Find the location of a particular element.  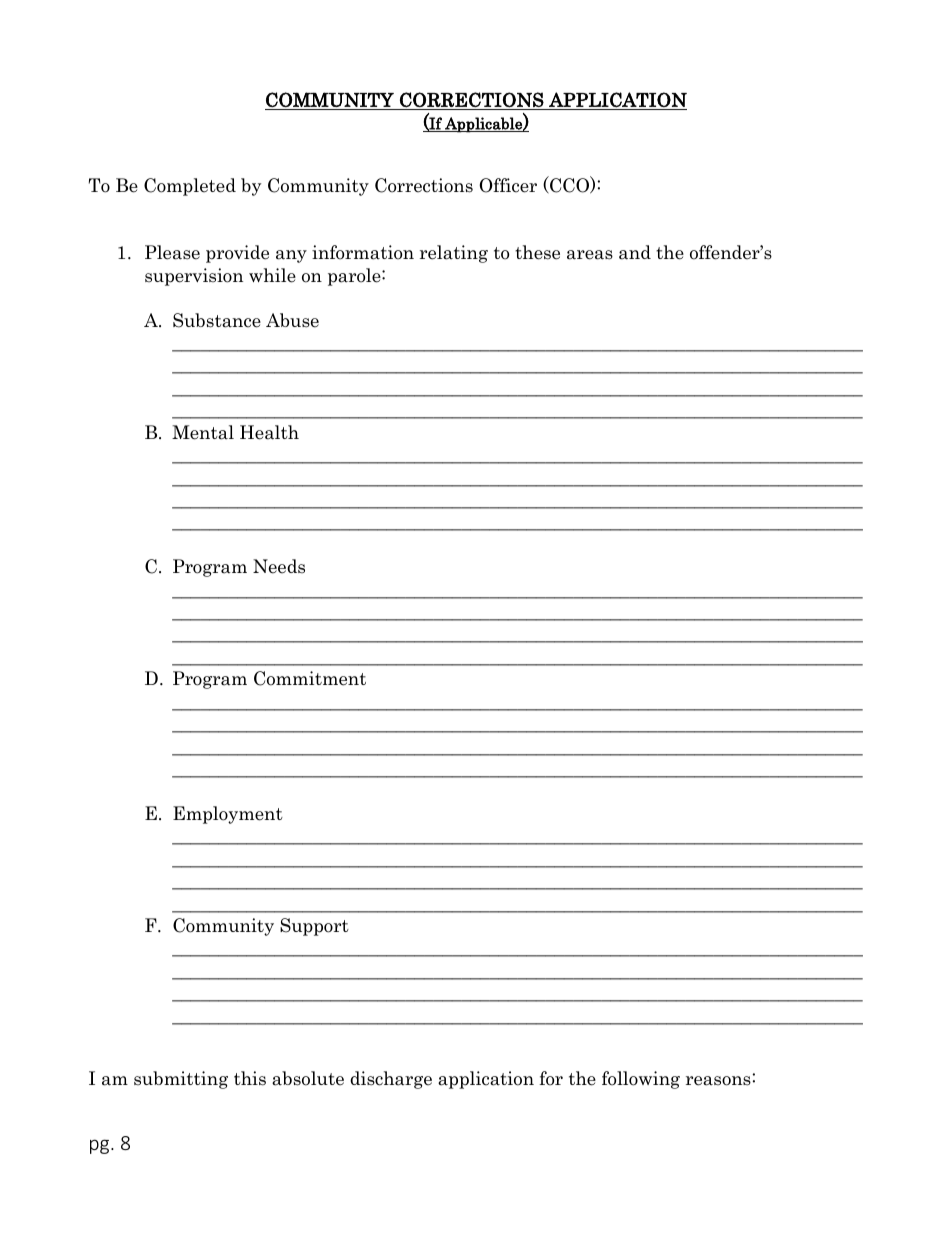

this is located at coordinates (250, 1078).
